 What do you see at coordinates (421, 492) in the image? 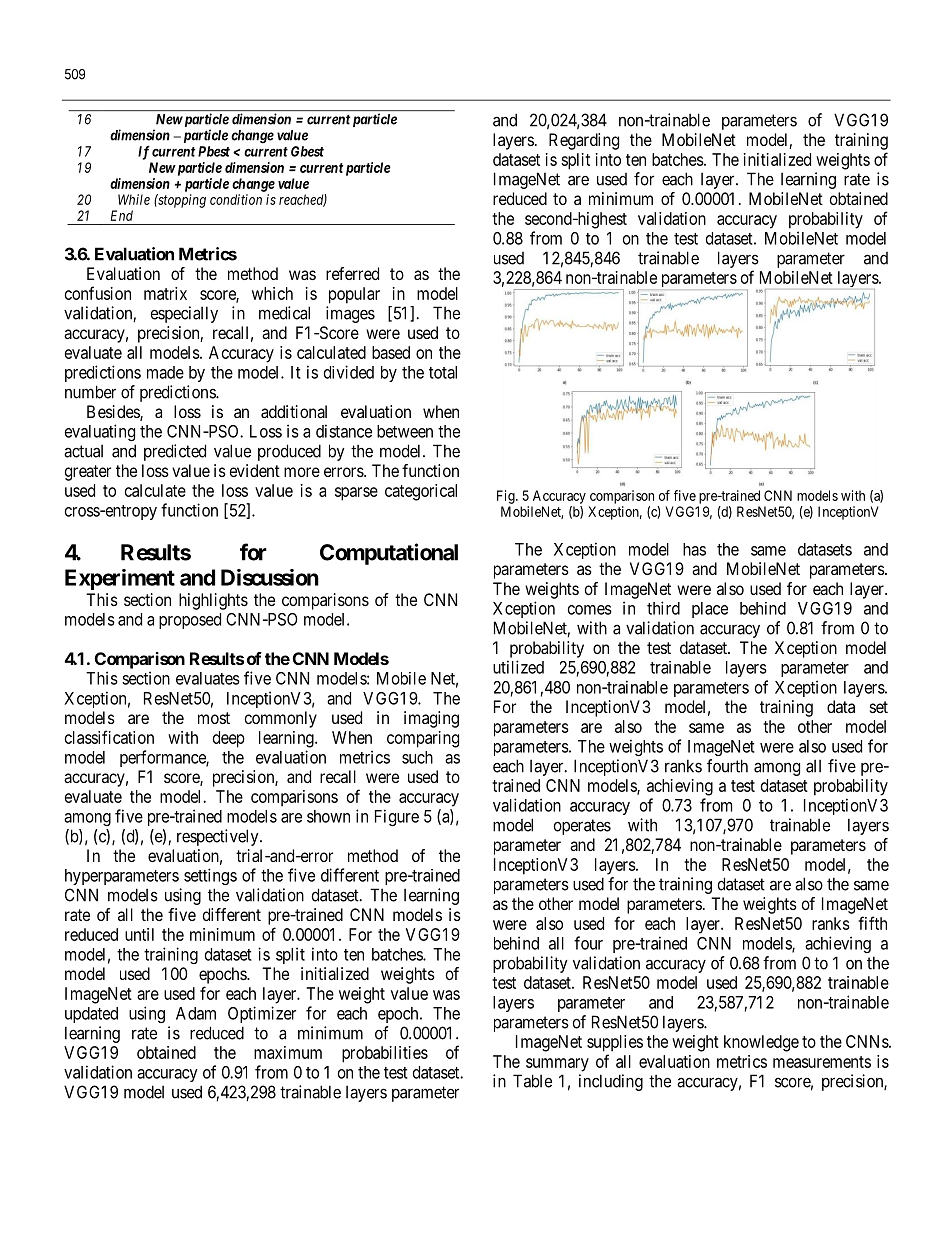
I see `categorical` at bounding box center [421, 492].
